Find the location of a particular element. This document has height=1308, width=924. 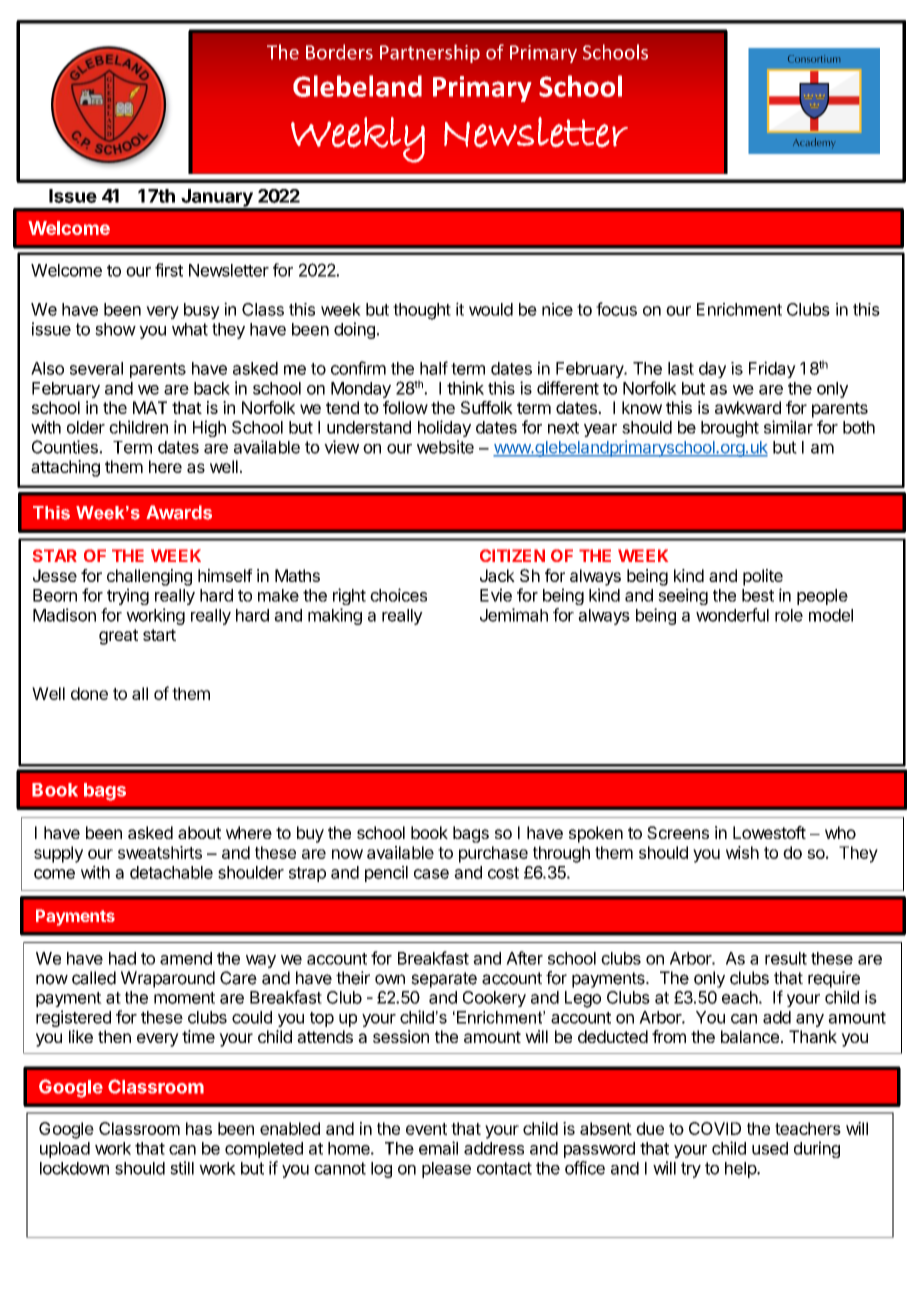

Evie is located at coordinates (496, 595).
